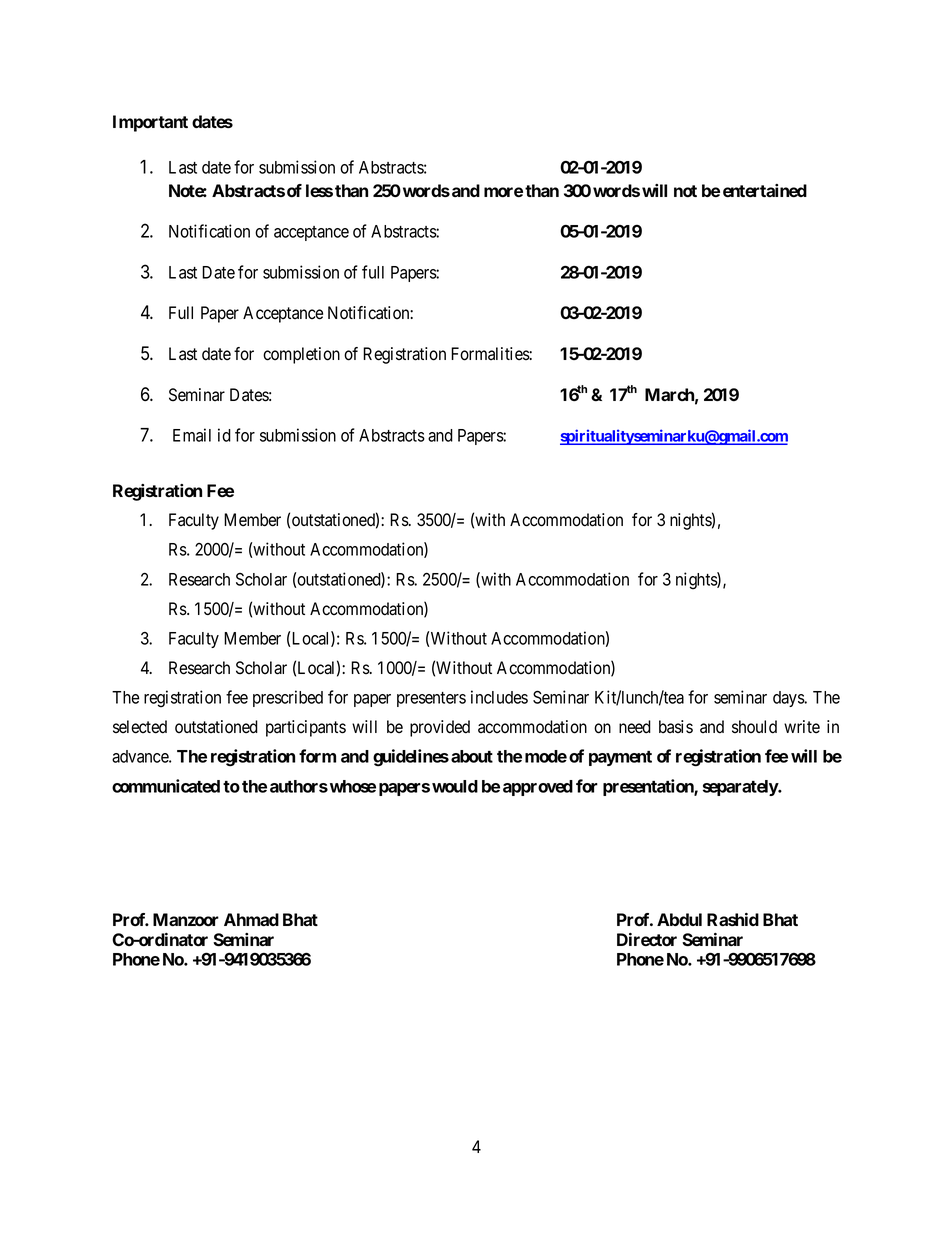 The image size is (952, 1233). I want to click on entertained, so click(765, 190).
